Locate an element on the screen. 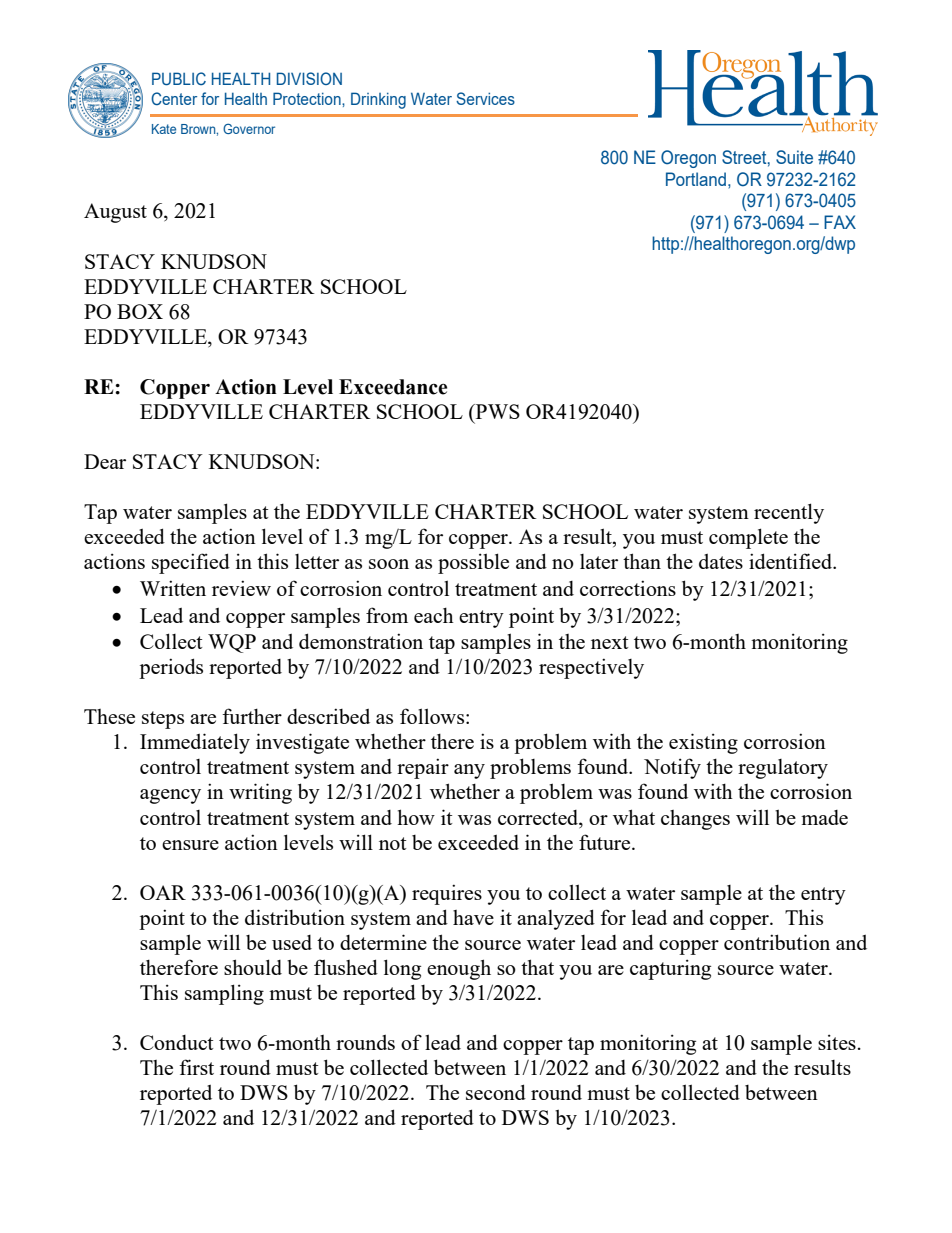  regulatory is located at coordinates (783, 769).
